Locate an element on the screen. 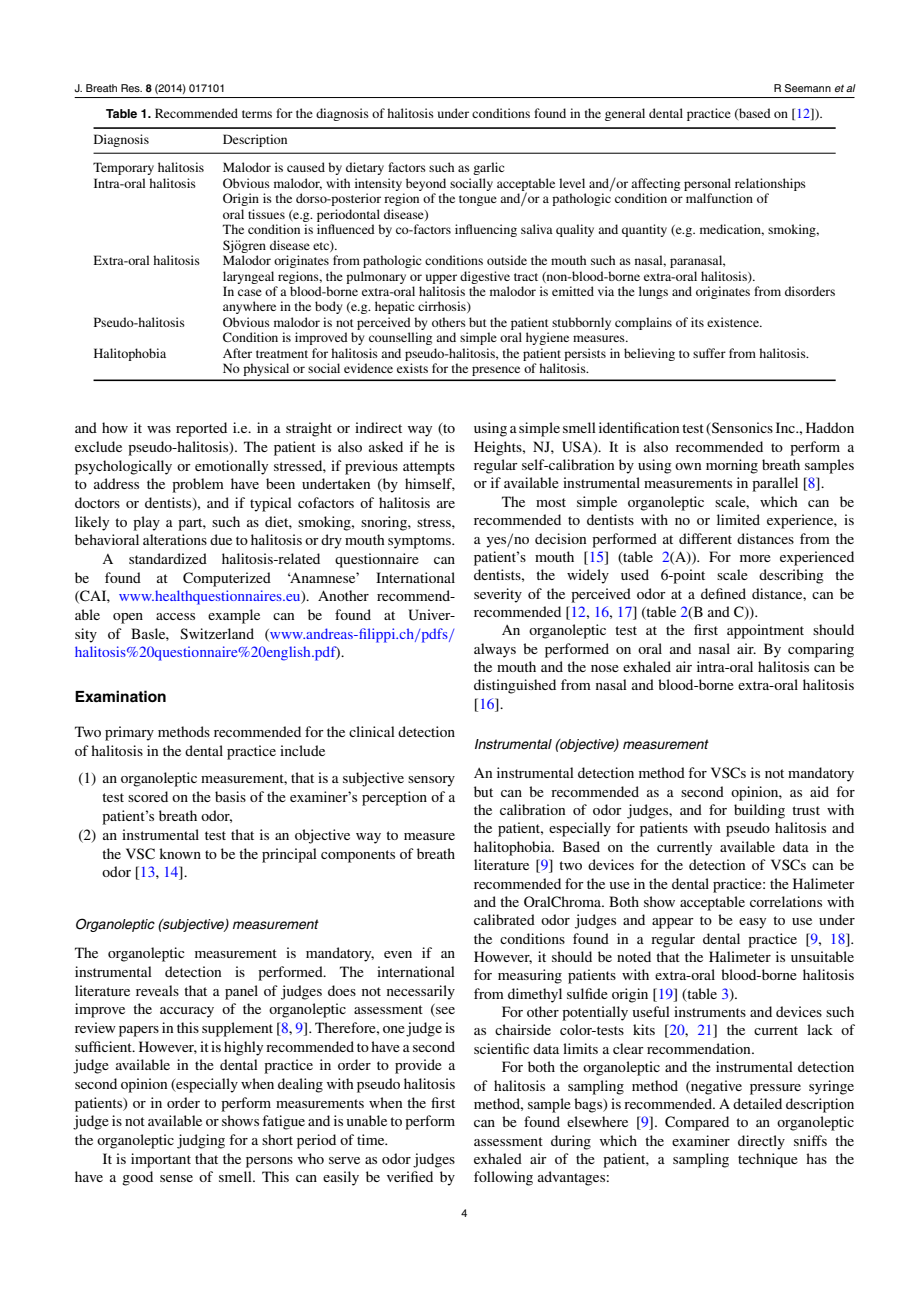 The height and width of the screenshot is (1308, 924). Seemann is located at coordinates (808, 88).
